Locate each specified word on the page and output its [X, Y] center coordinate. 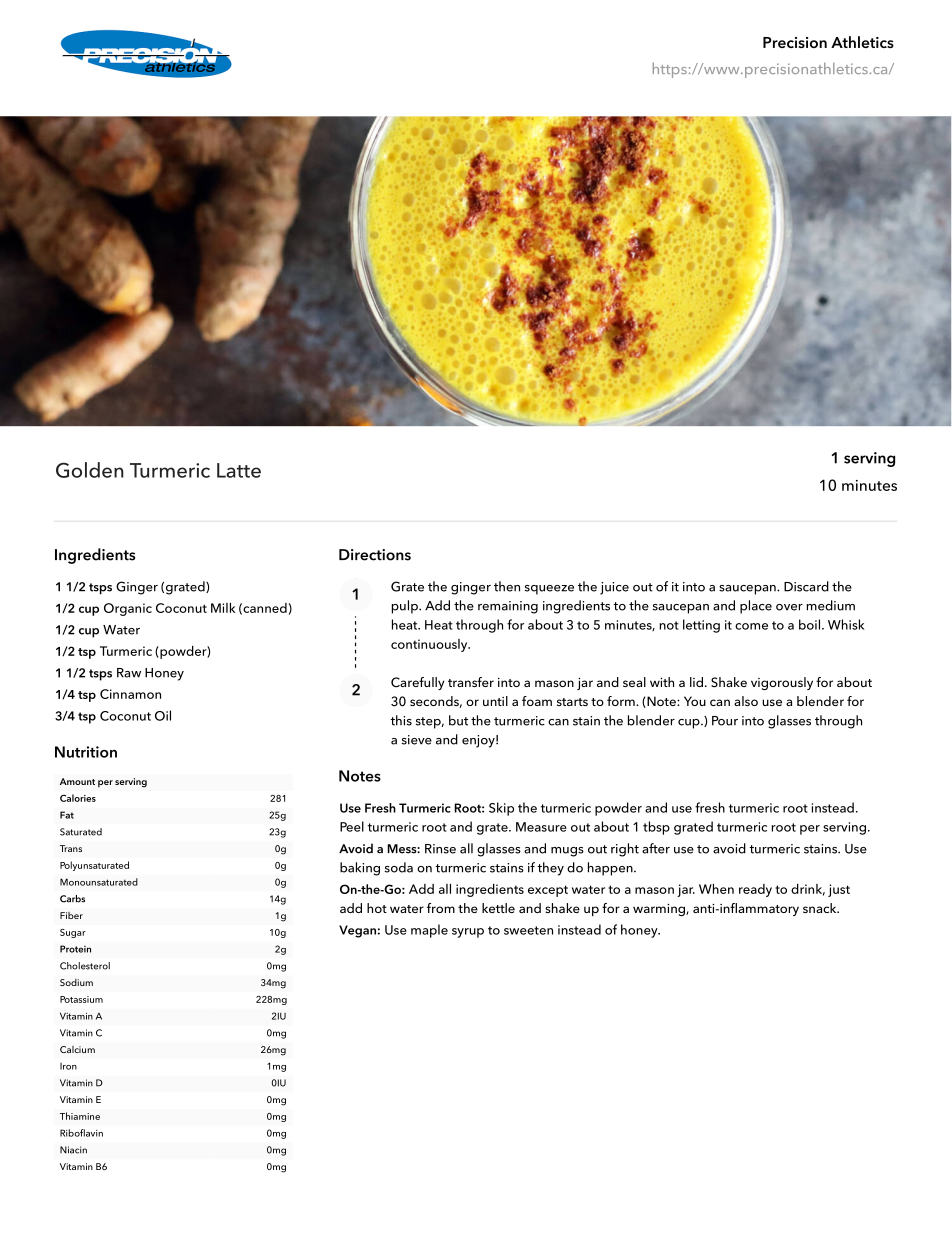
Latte [239, 470]
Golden [90, 470]
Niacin [73, 1150]
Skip [501, 809]
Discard [806, 586]
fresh [710, 807]
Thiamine [80, 1116]
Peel [352, 826]
